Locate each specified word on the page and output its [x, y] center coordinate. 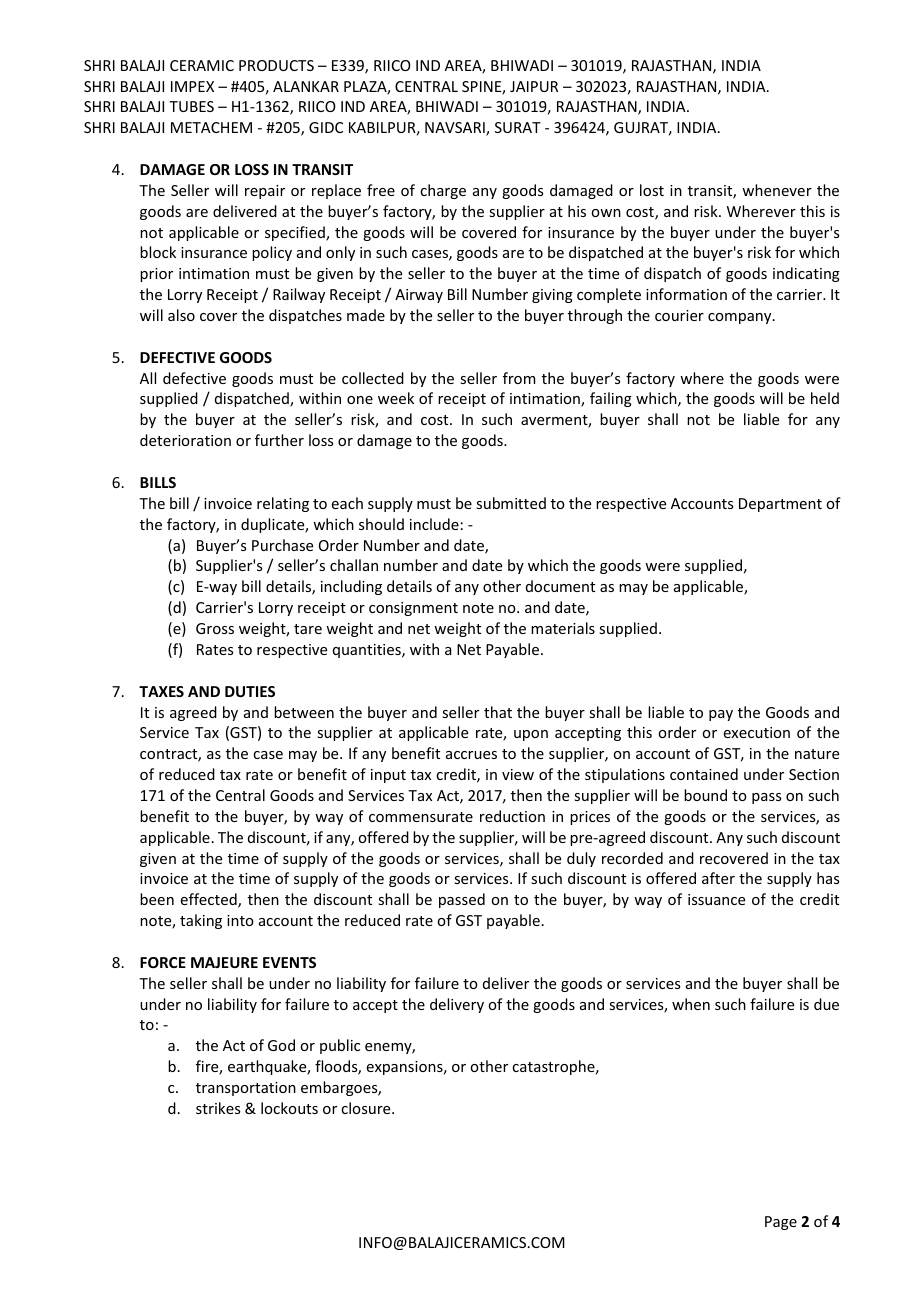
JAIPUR [534, 86]
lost [652, 190]
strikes [218, 1108]
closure [367, 1108]
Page [781, 1223]
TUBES [191, 106]
